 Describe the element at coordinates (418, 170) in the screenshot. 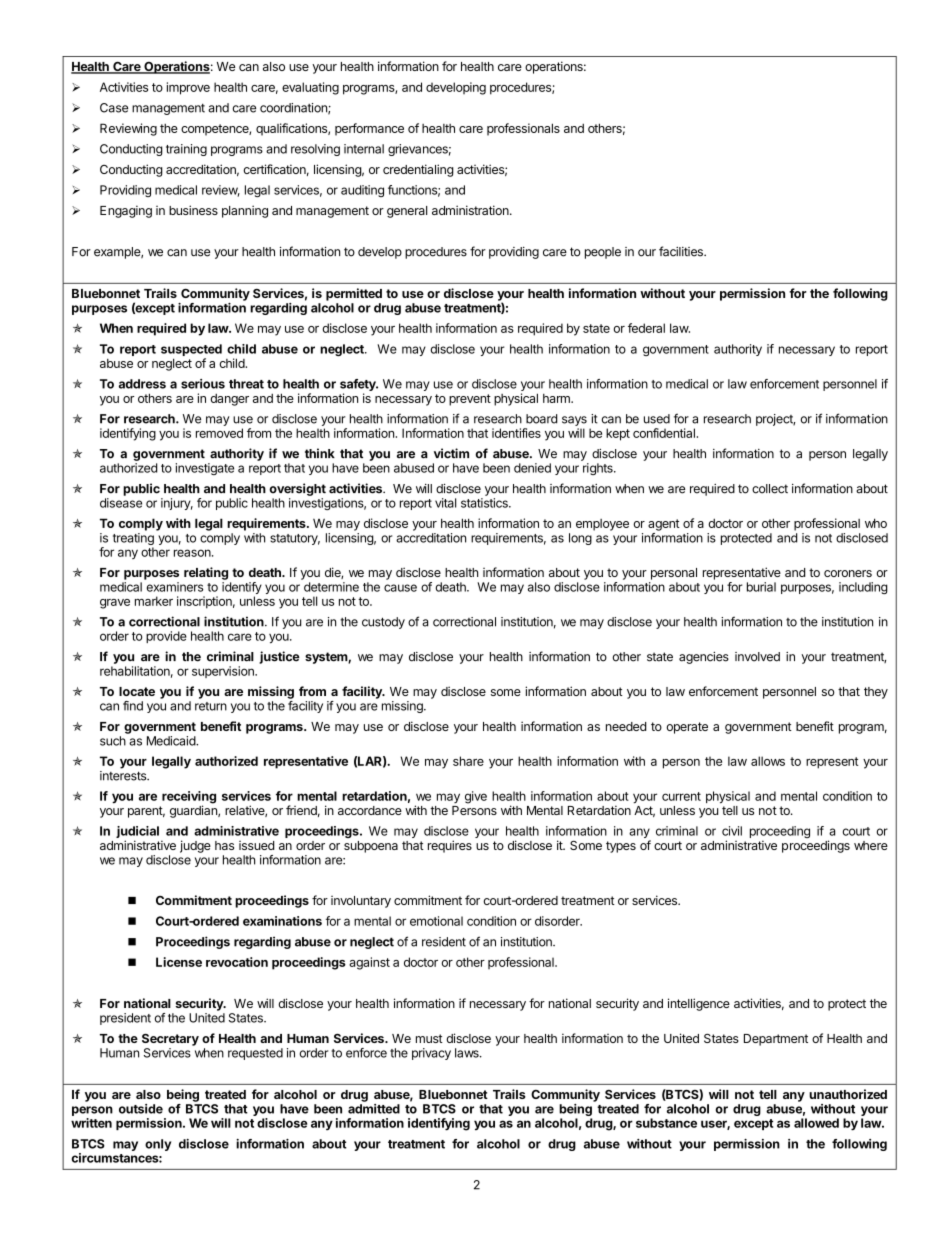

I see `credentialing` at that location.
